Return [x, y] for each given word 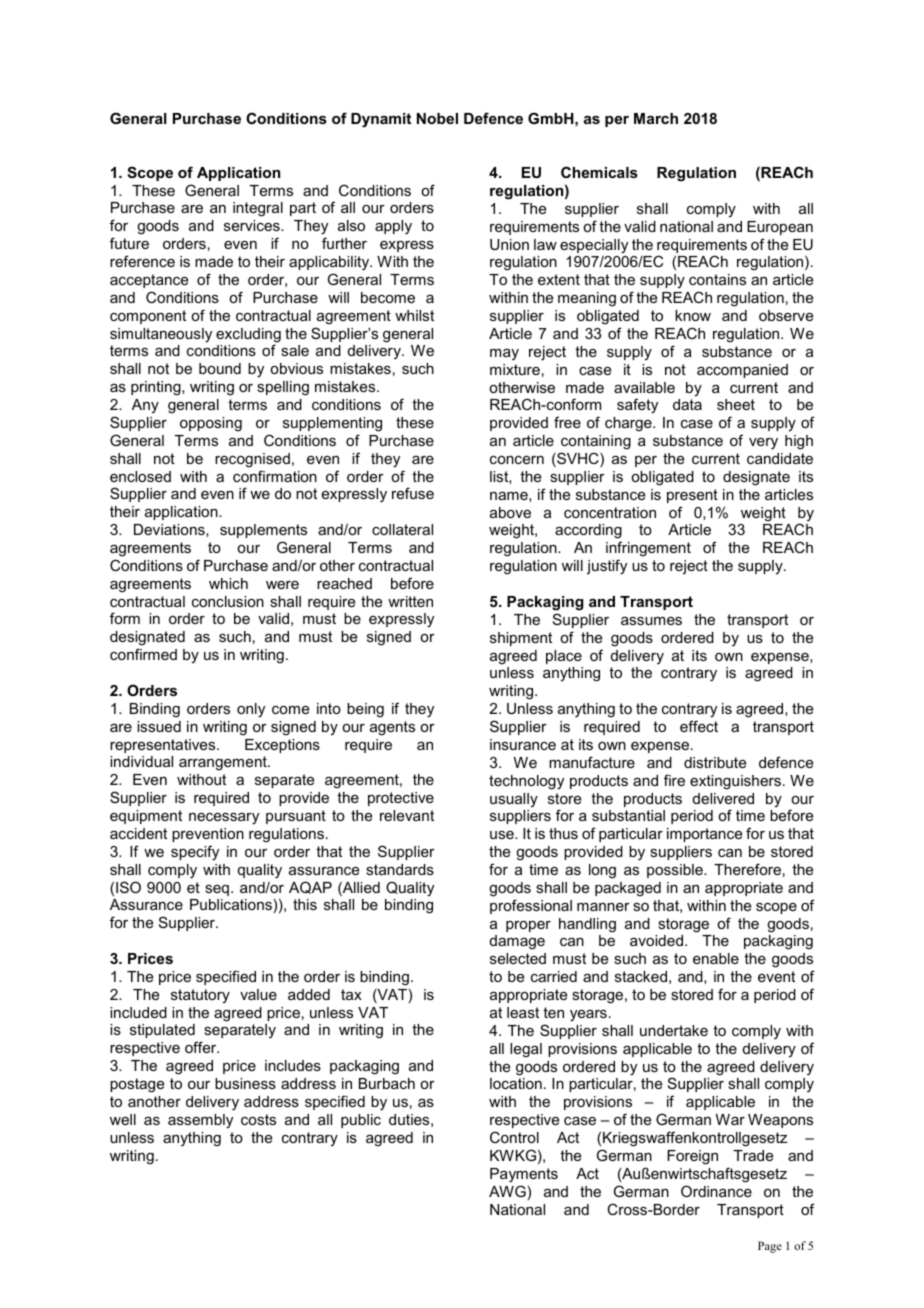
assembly [200, 1121]
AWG [507, 1191]
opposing [211, 424]
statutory [200, 996]
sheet [736, 404]
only [251, 710]
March [656, 118]
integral [258, 209]
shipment [521, 639]
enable [716, 958]
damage [517, 942]
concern [517, 460]
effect [699, 726]
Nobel [437, 118]
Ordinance [716, 1191]
